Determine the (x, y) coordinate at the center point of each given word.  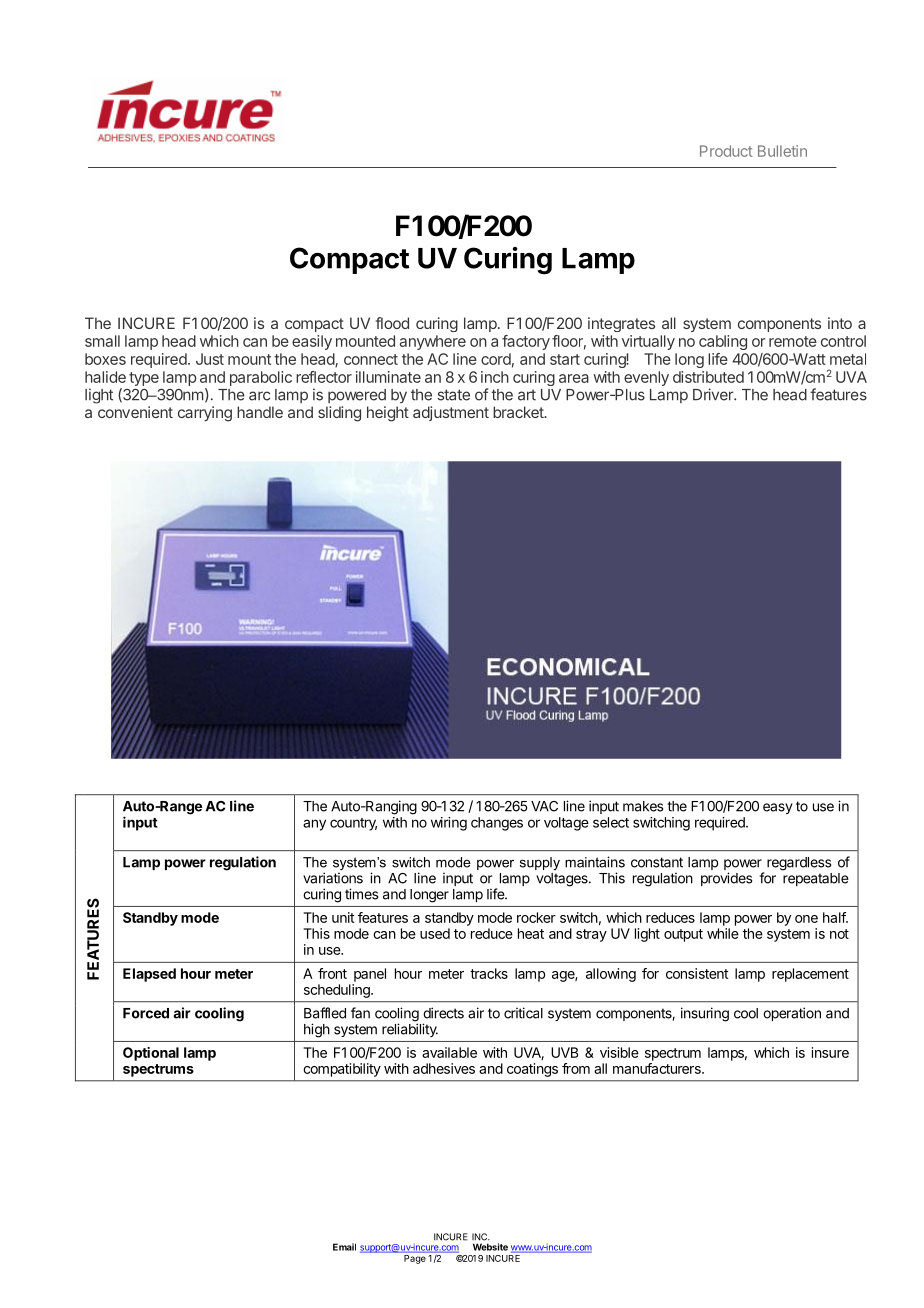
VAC (544, 806)
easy (778, 808)
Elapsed (149, 975)
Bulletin (782, 151)
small (102, 341)
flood (392, 323)
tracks (489, 973)
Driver (714, 394)
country (353, 824)
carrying (205, 414)
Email (344, 1247)
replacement (810, 975)
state (454, 395)
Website (490, 1247)
